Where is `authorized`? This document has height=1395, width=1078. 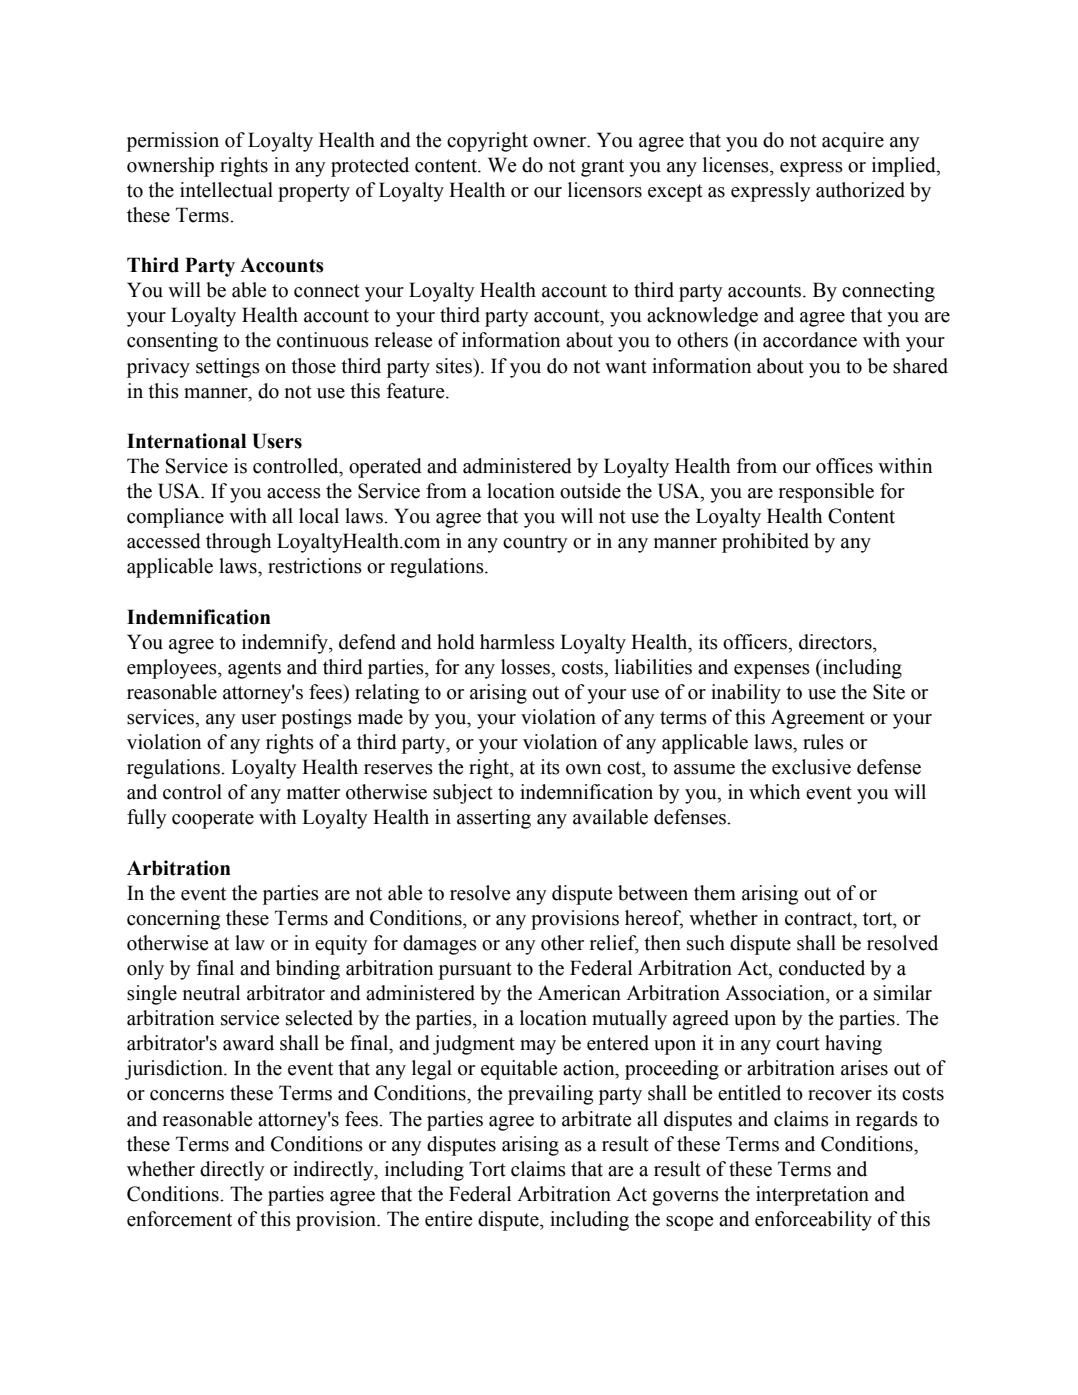
authorized is located at coordinates (860, 190).
